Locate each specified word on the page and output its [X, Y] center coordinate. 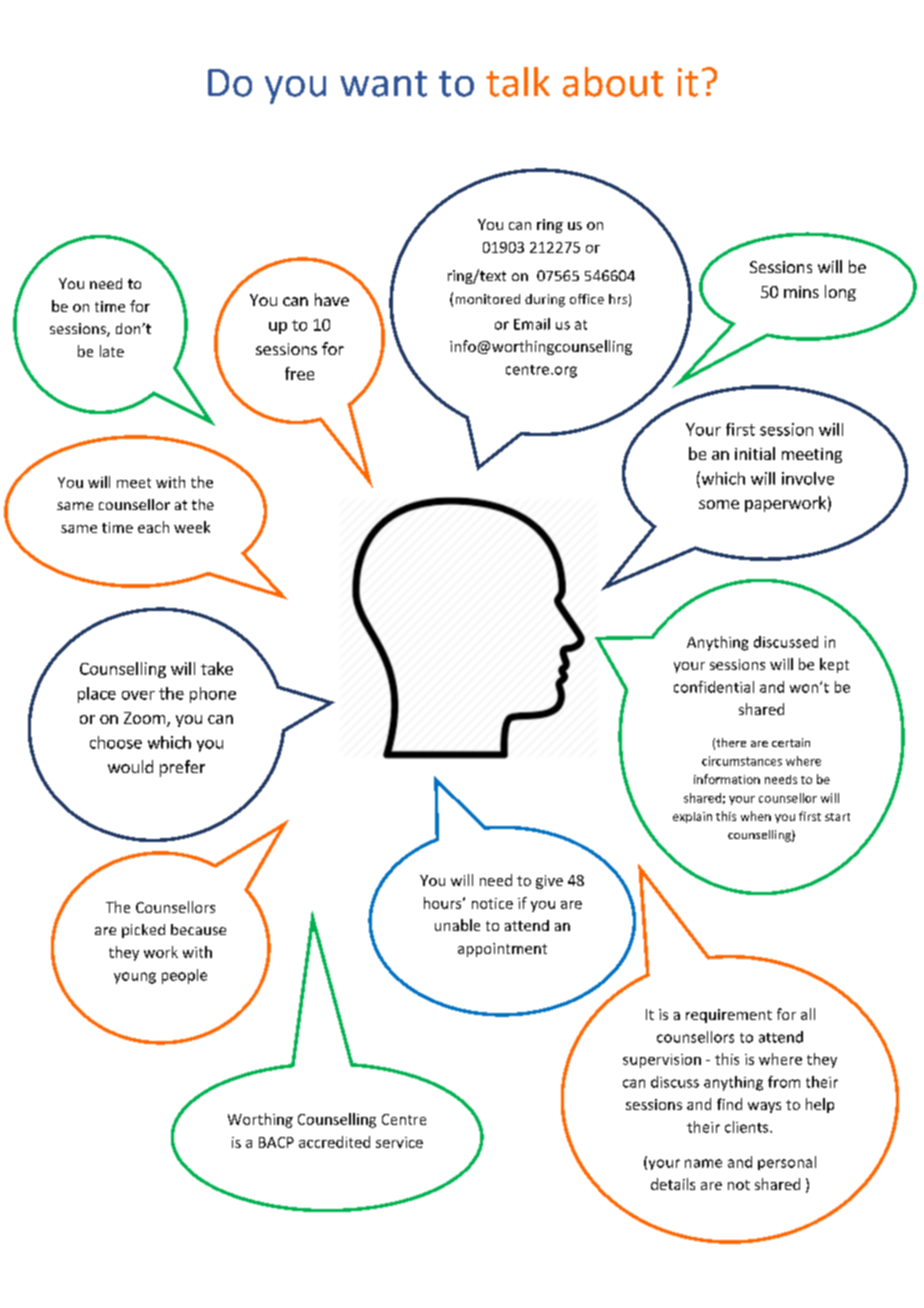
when [756, 816]
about [613, 82]
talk [518, 82]
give [549, 882]
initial [755, 453]
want [383, 84]
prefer [182, 768]
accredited [334, 1142]
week [192, 527]
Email [532, 324]
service [399, 1142]
